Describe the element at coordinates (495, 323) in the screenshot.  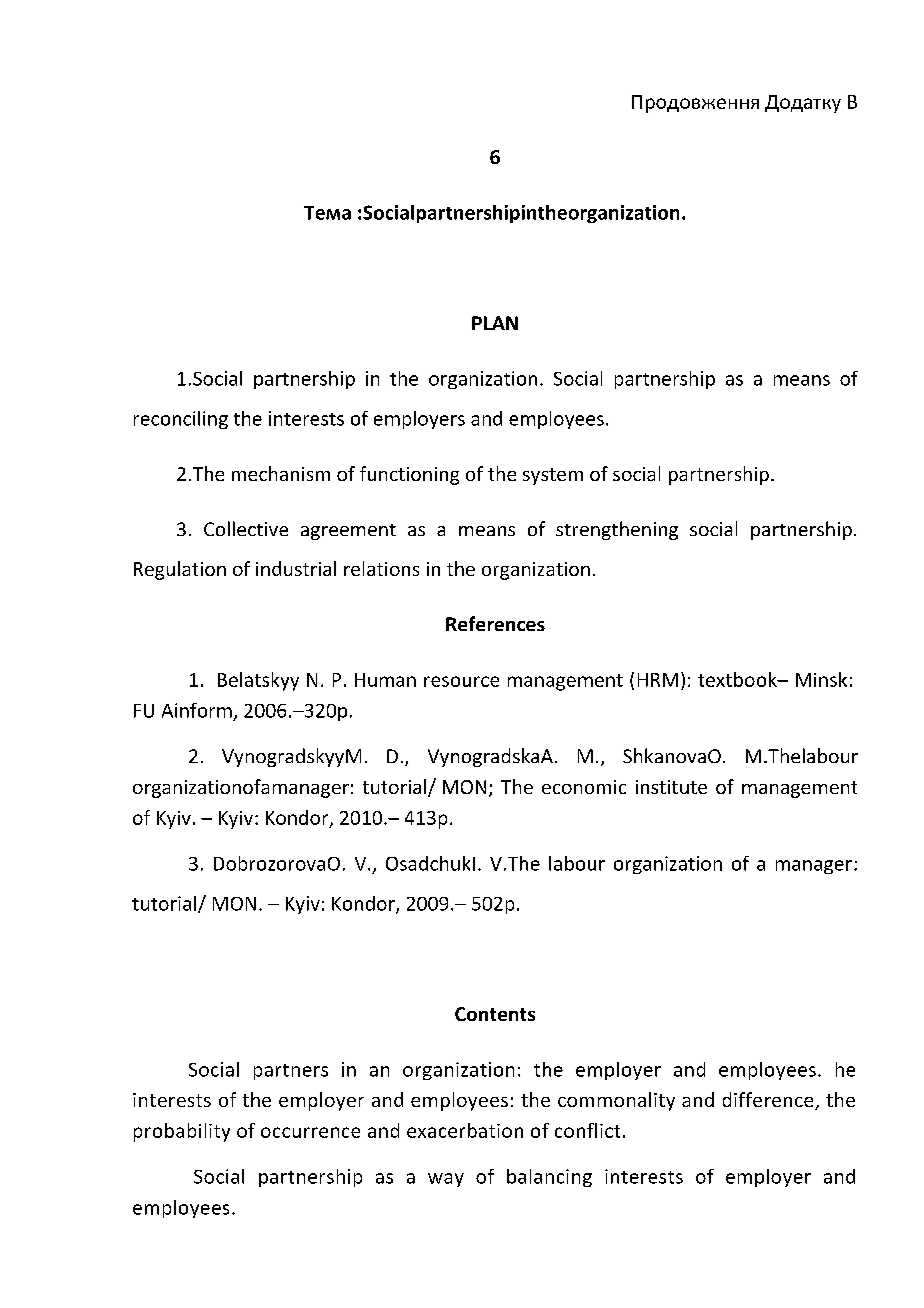
I see `PLAN` at that location.
